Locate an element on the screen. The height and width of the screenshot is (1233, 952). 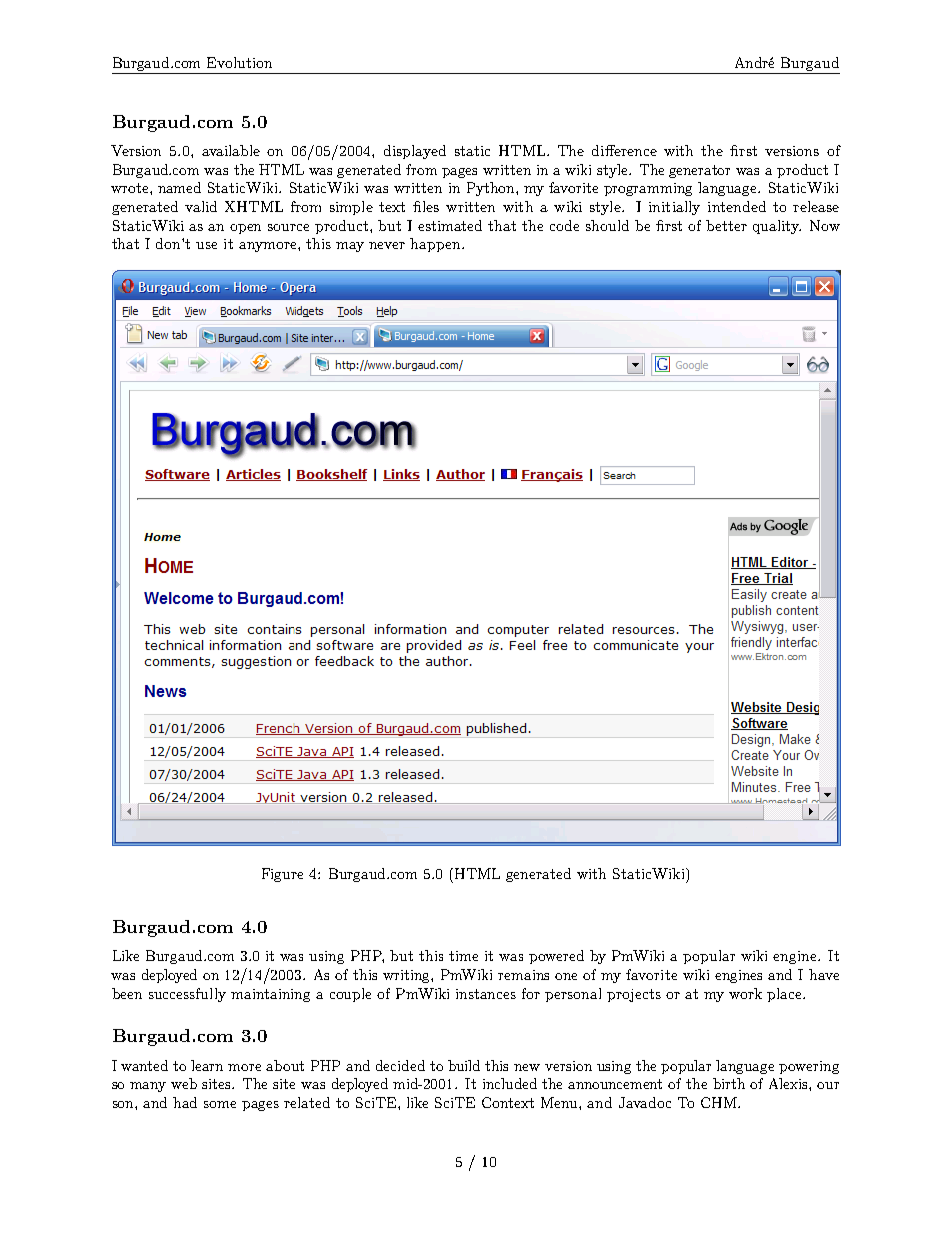
Figure is located at coordinates (282, 875).
